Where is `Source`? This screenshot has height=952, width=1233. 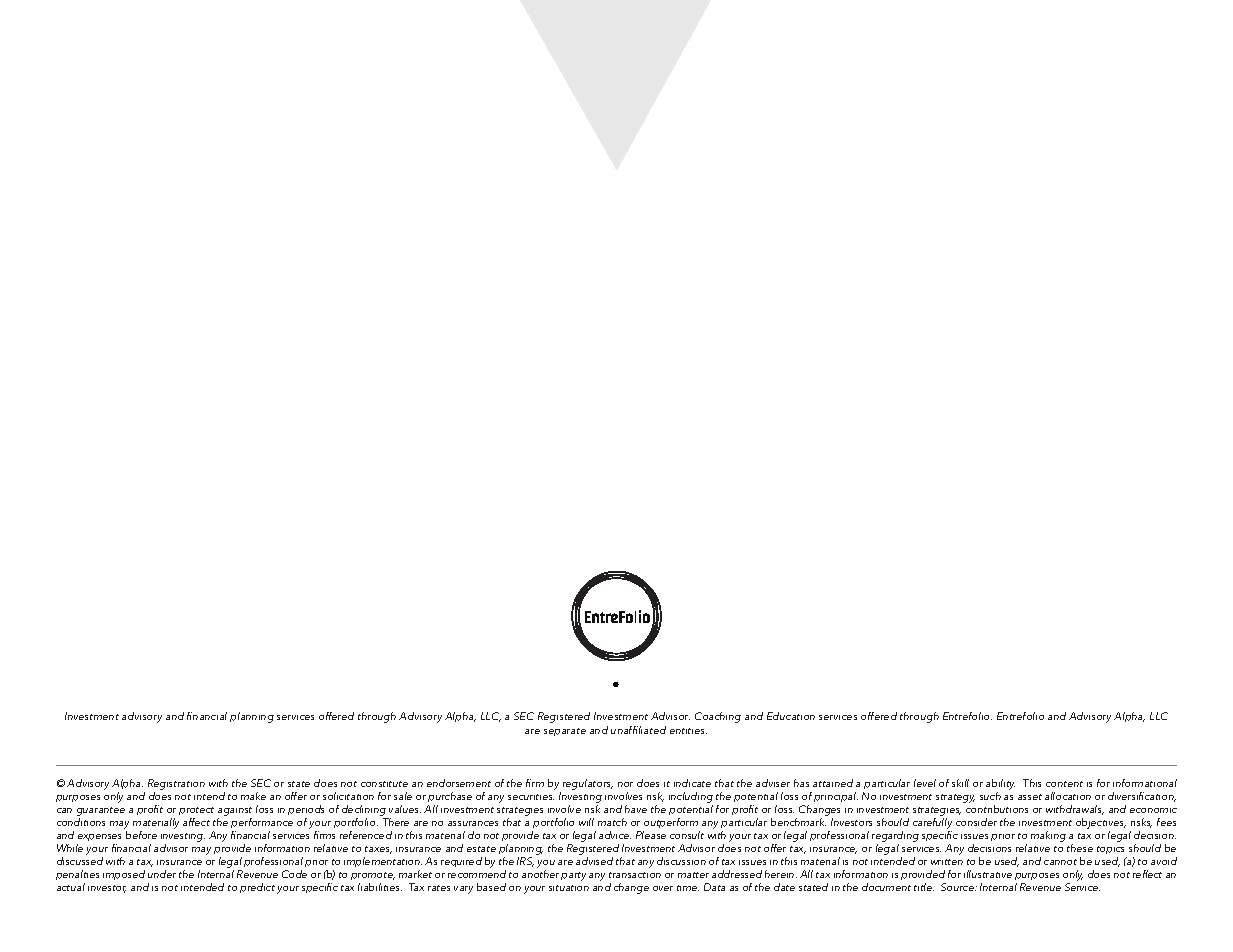 Source is located at coordinates (959, 887).
